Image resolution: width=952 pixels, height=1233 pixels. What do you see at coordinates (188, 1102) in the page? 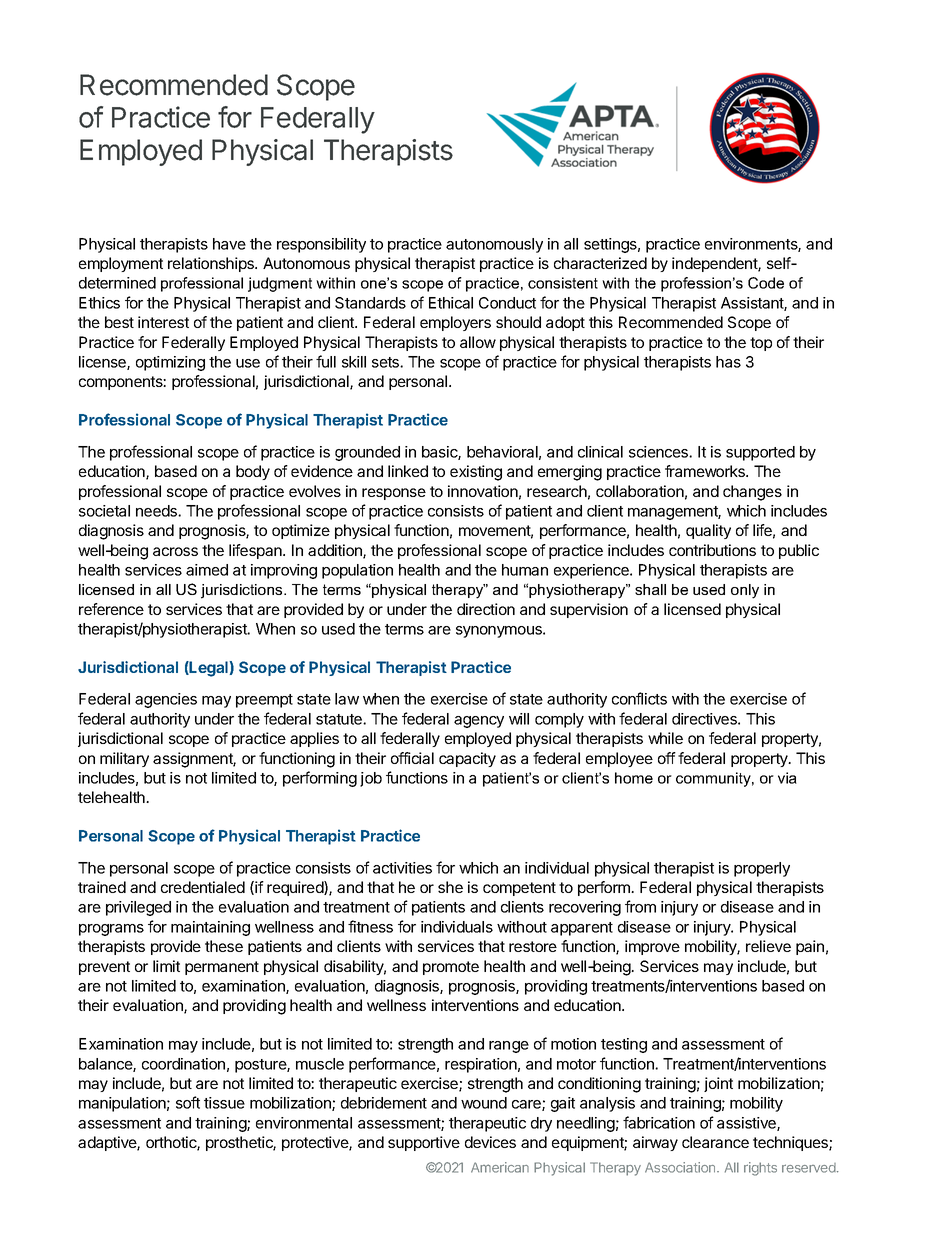
I see `soft` at bounding box center [188, 1102].
